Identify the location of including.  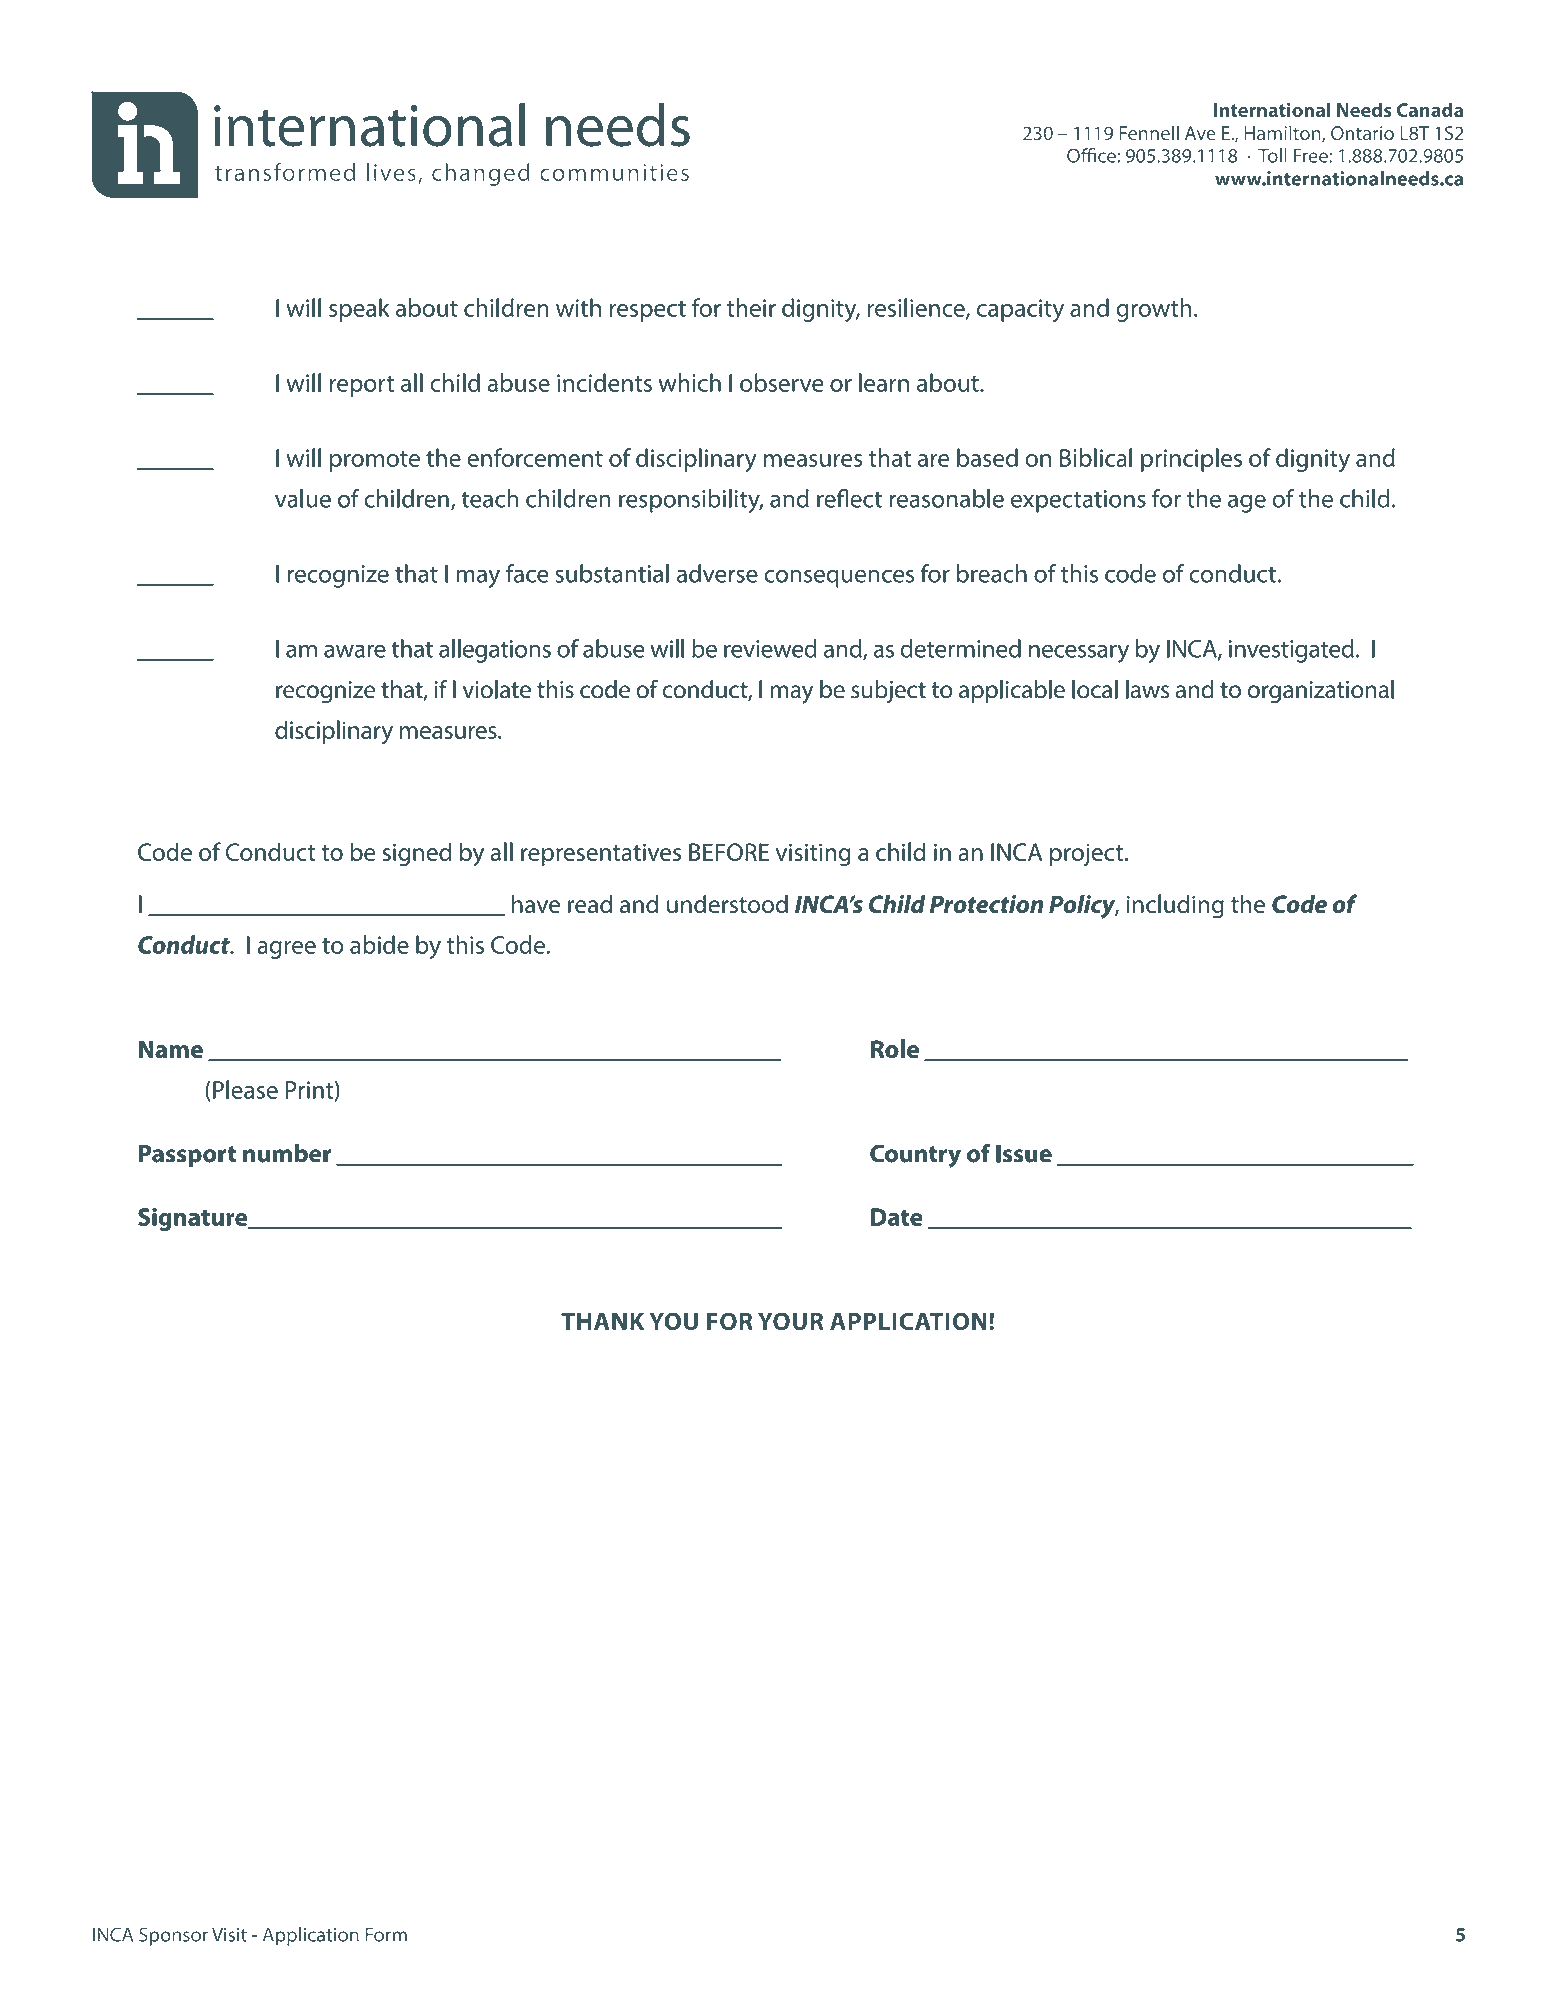
(1175, 906).
